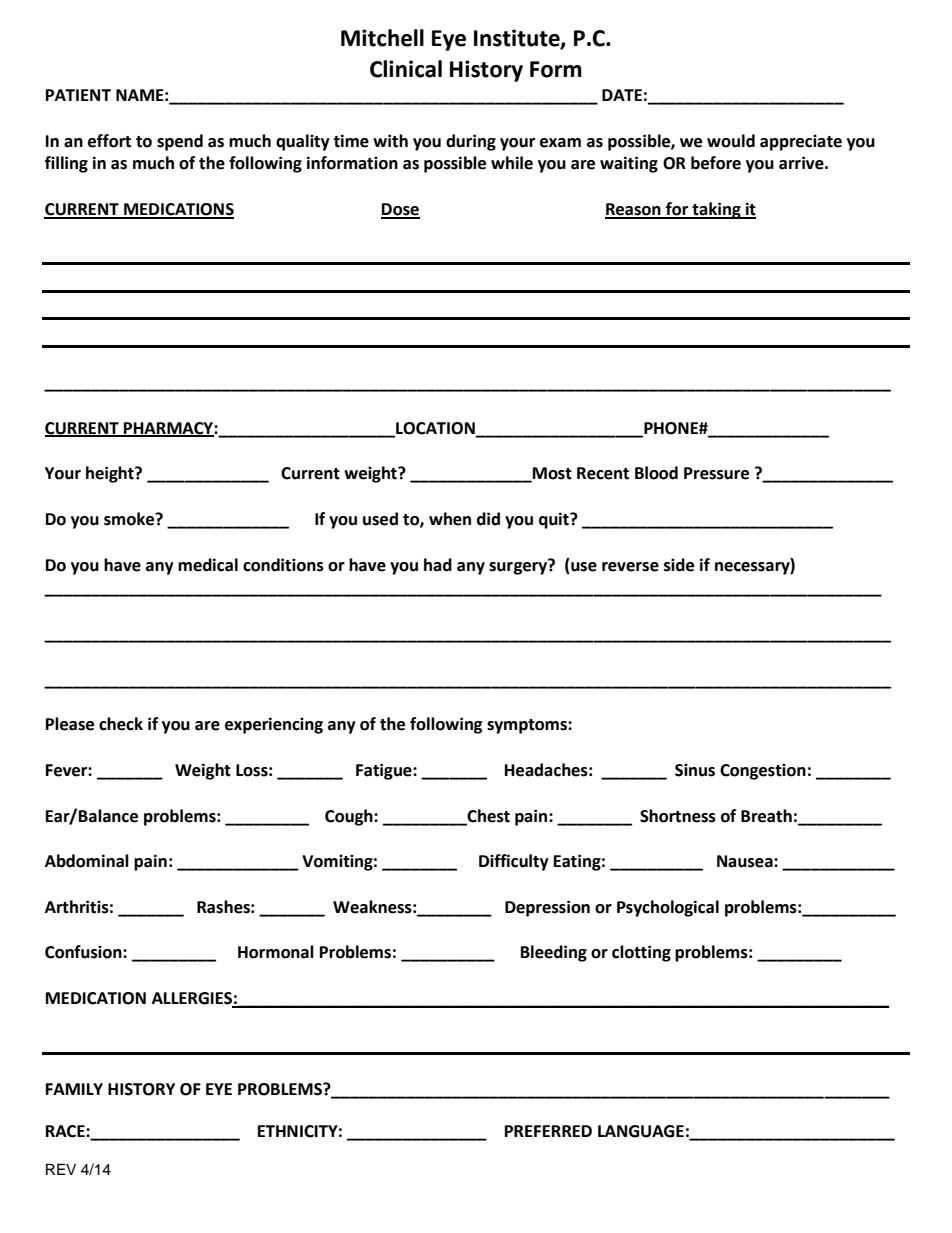 Image resolution: width=952 pixels, height=1233 pixels. I want to click on Sinus, so click(695, 770).
